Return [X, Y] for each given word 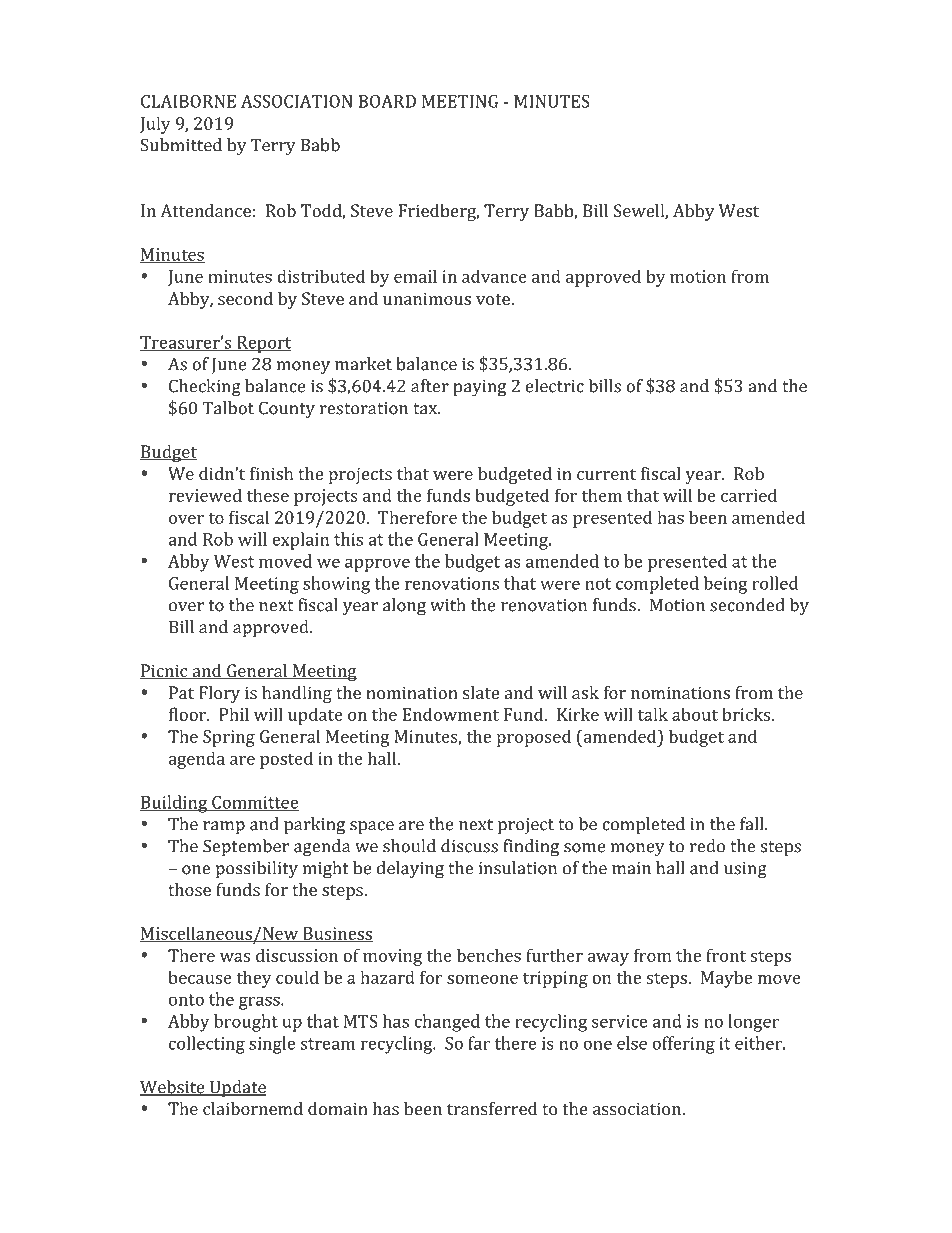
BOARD [387, 101]
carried [749, 495]
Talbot [228, 408]
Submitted [181, 145]
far [479, 1043]
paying [479, 388]
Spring [229, 738]
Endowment [450, 714]
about [695, 714]
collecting [207, 1045]
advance [494, 276]
